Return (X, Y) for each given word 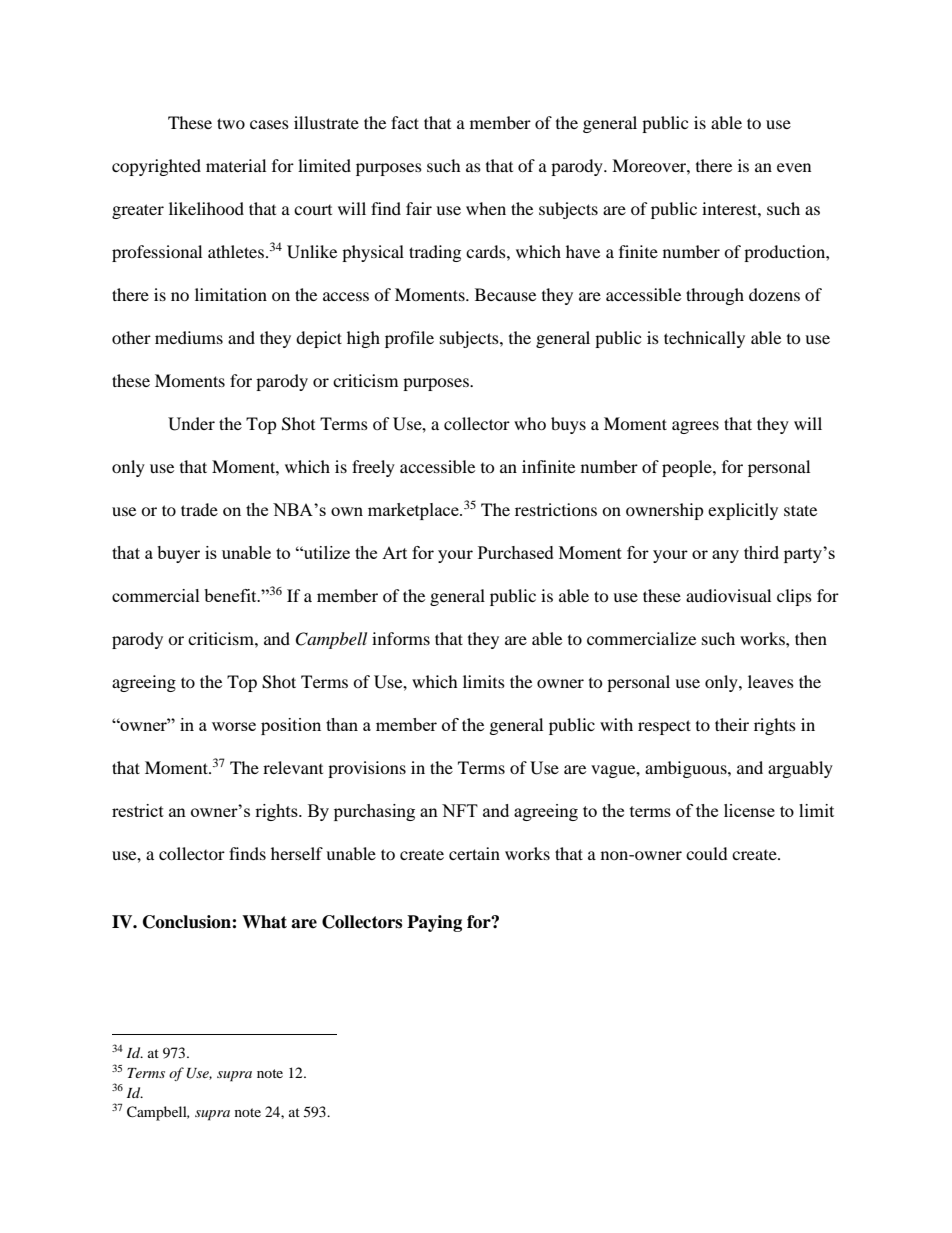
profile (409, 339)
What (264, 922)
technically (704, 339)
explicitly (743, 511)
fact (405, 122)
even (794, 167)
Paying (434, 923)
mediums (189, 337)
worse (234, 726)
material (236, 165)
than (342, 724)
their (732, 724)
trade (199, 509)
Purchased (516, 552)
